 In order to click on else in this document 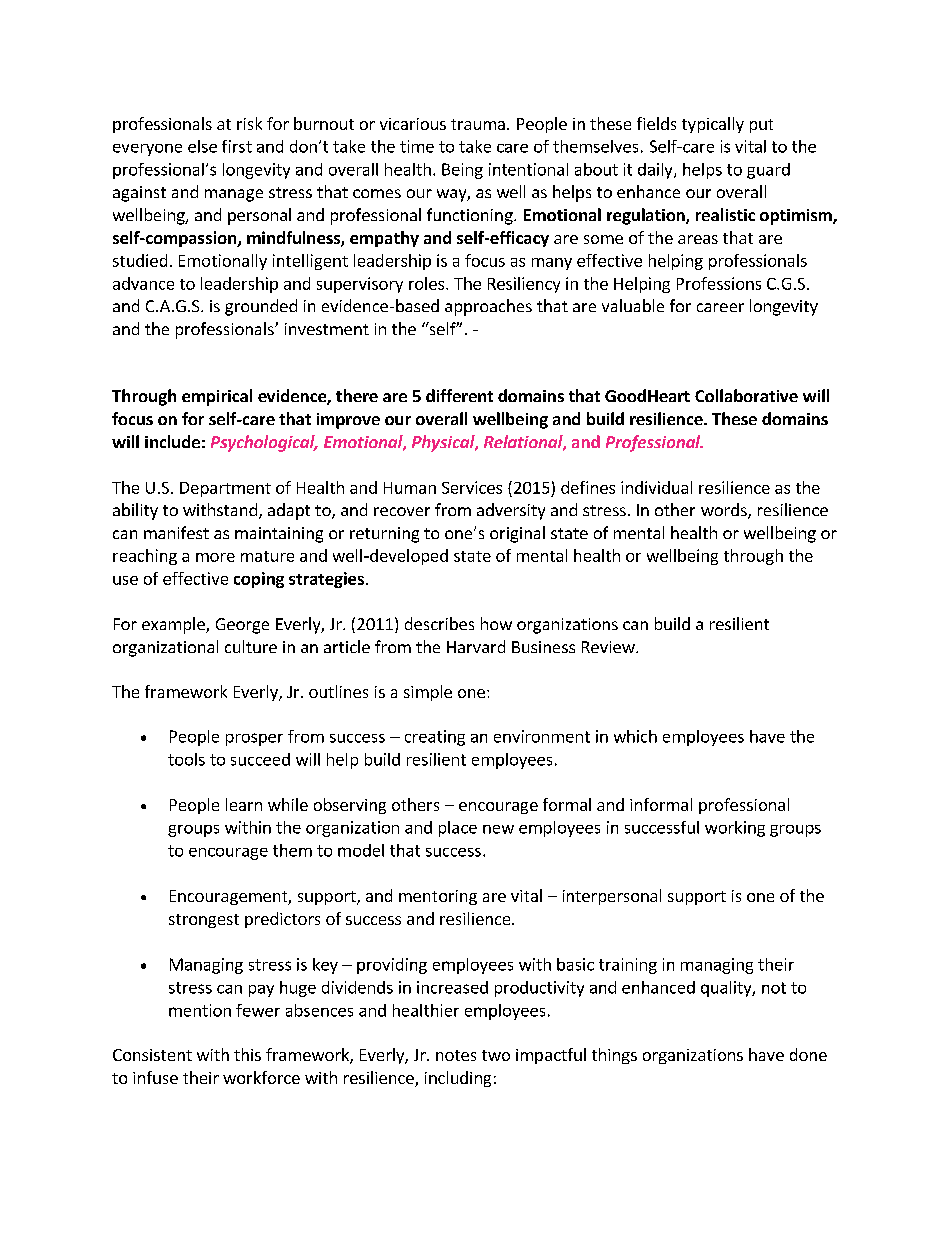, I will do `click(202, 146)`.
